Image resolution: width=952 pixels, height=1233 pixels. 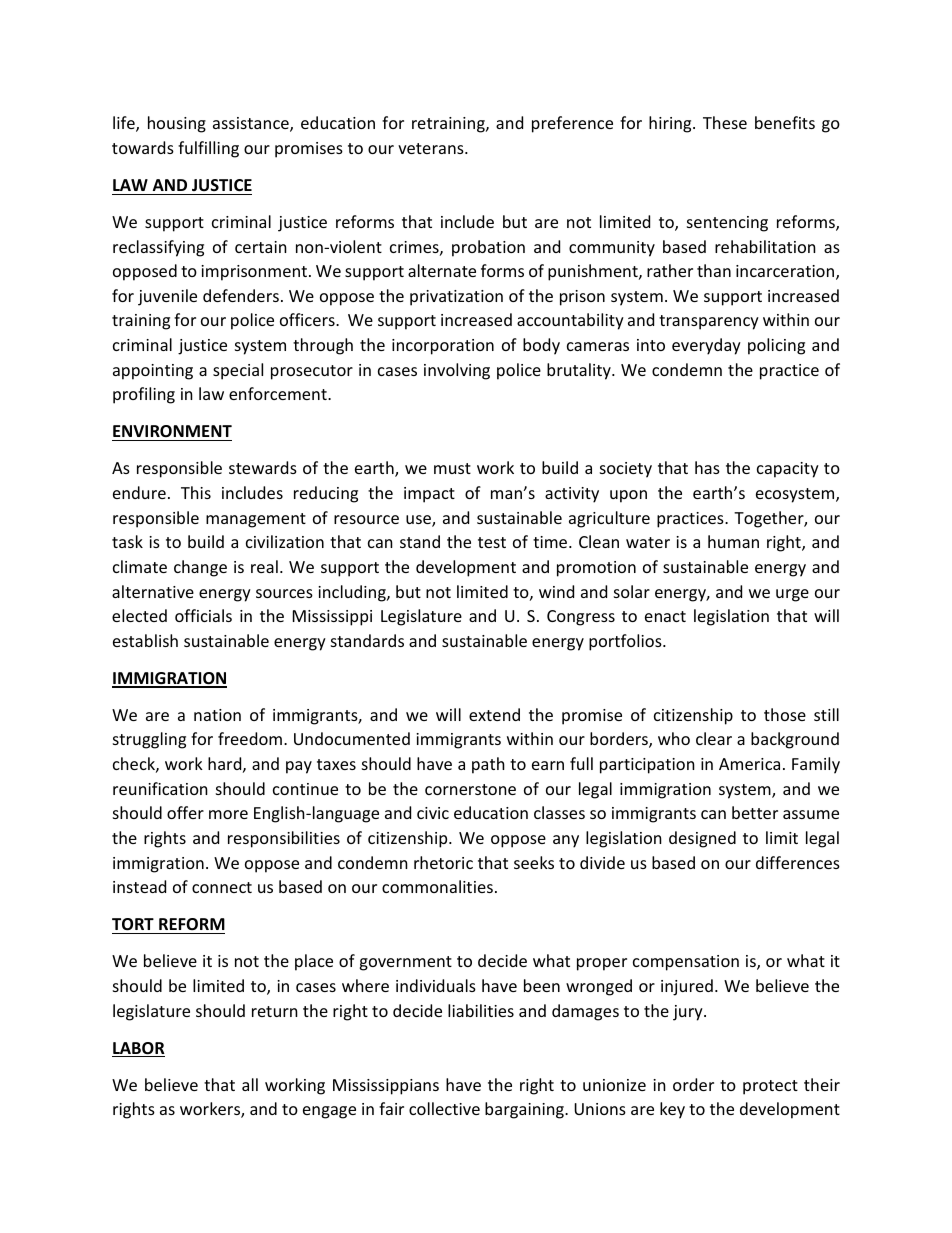 I want to click on veterans, so click(x=432, y=148).
